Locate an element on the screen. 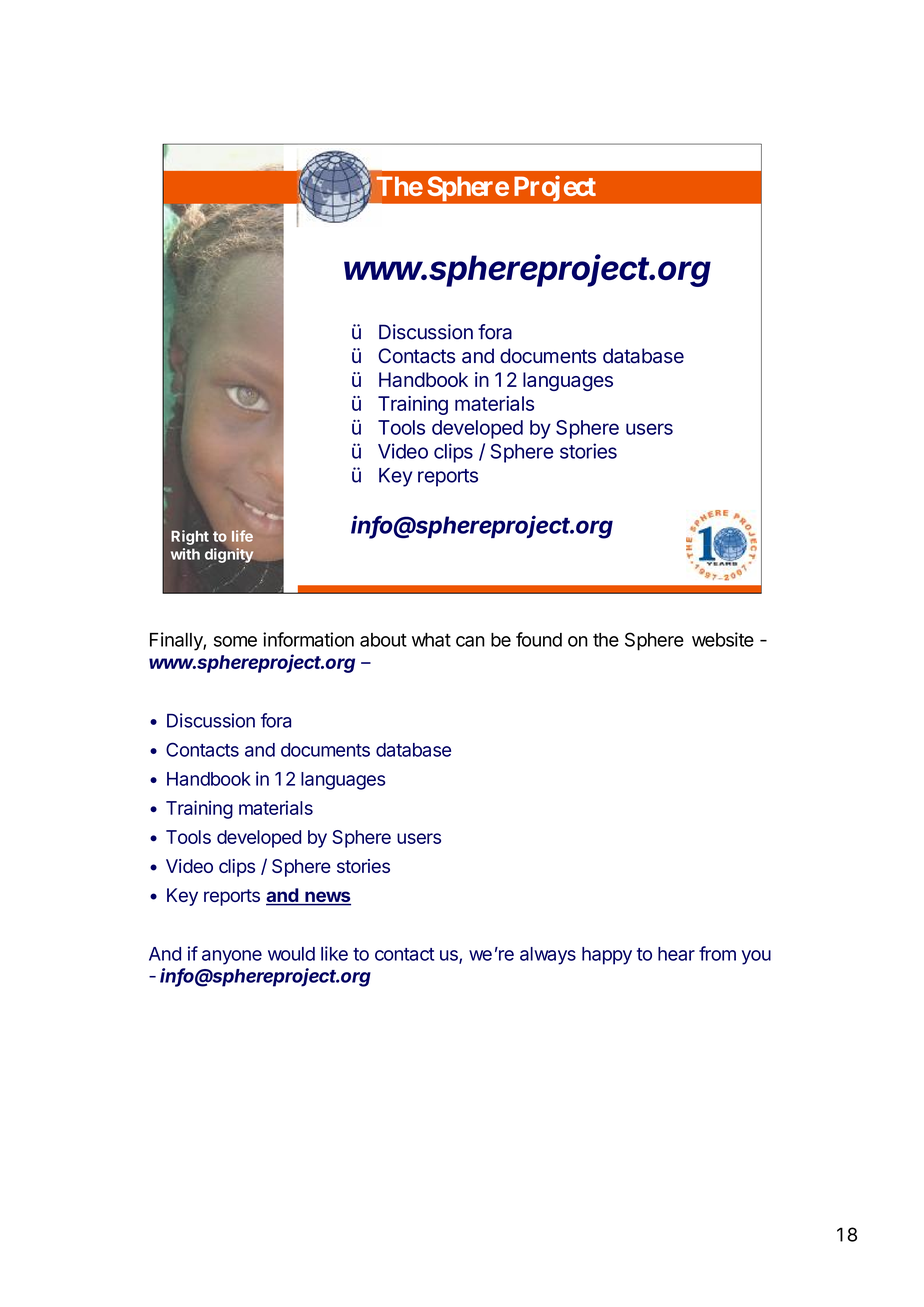 This screenshot has width=924, height=1307. found is located at coordinates (539, 639).
